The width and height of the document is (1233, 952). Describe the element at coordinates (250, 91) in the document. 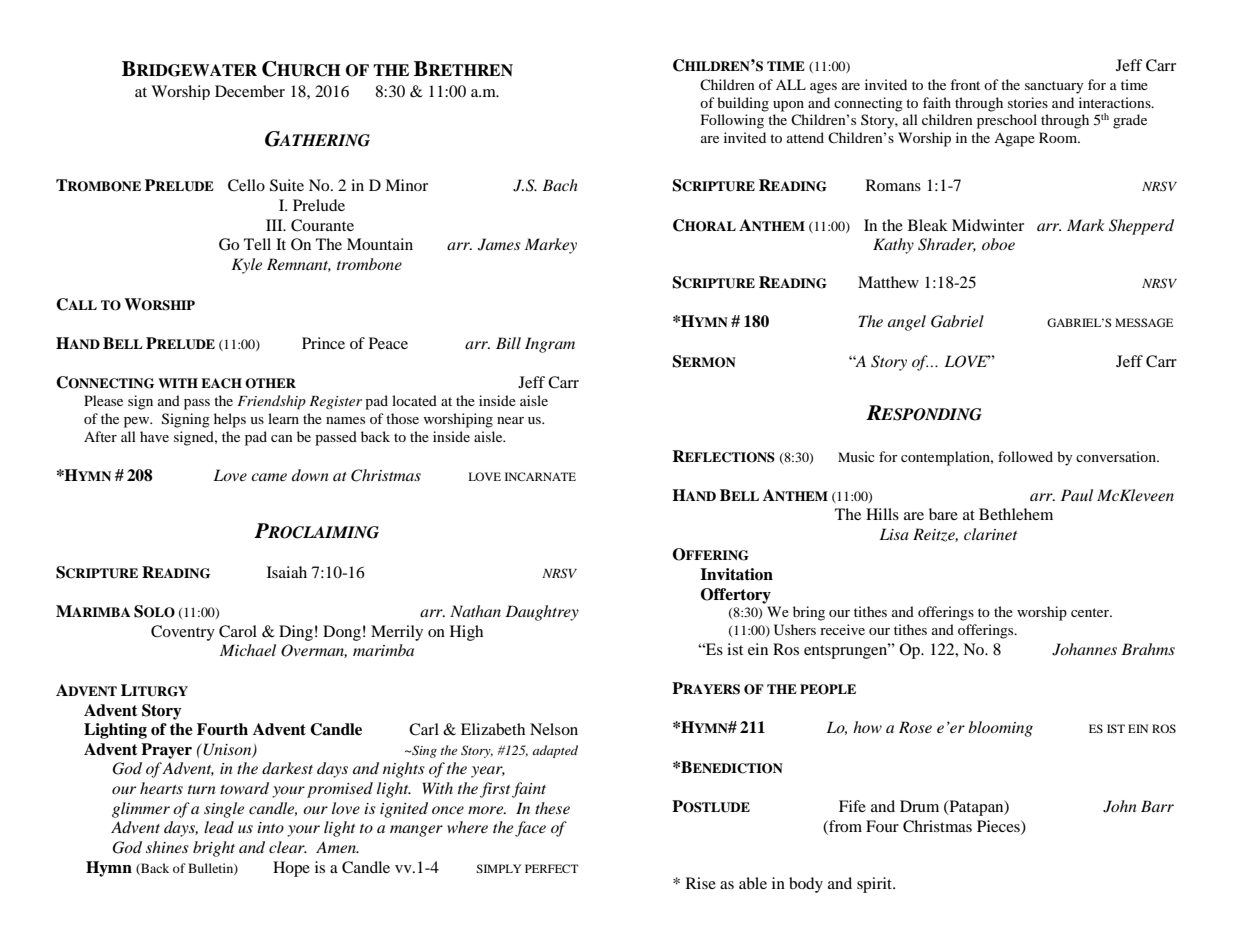

I see `December` at that location.
